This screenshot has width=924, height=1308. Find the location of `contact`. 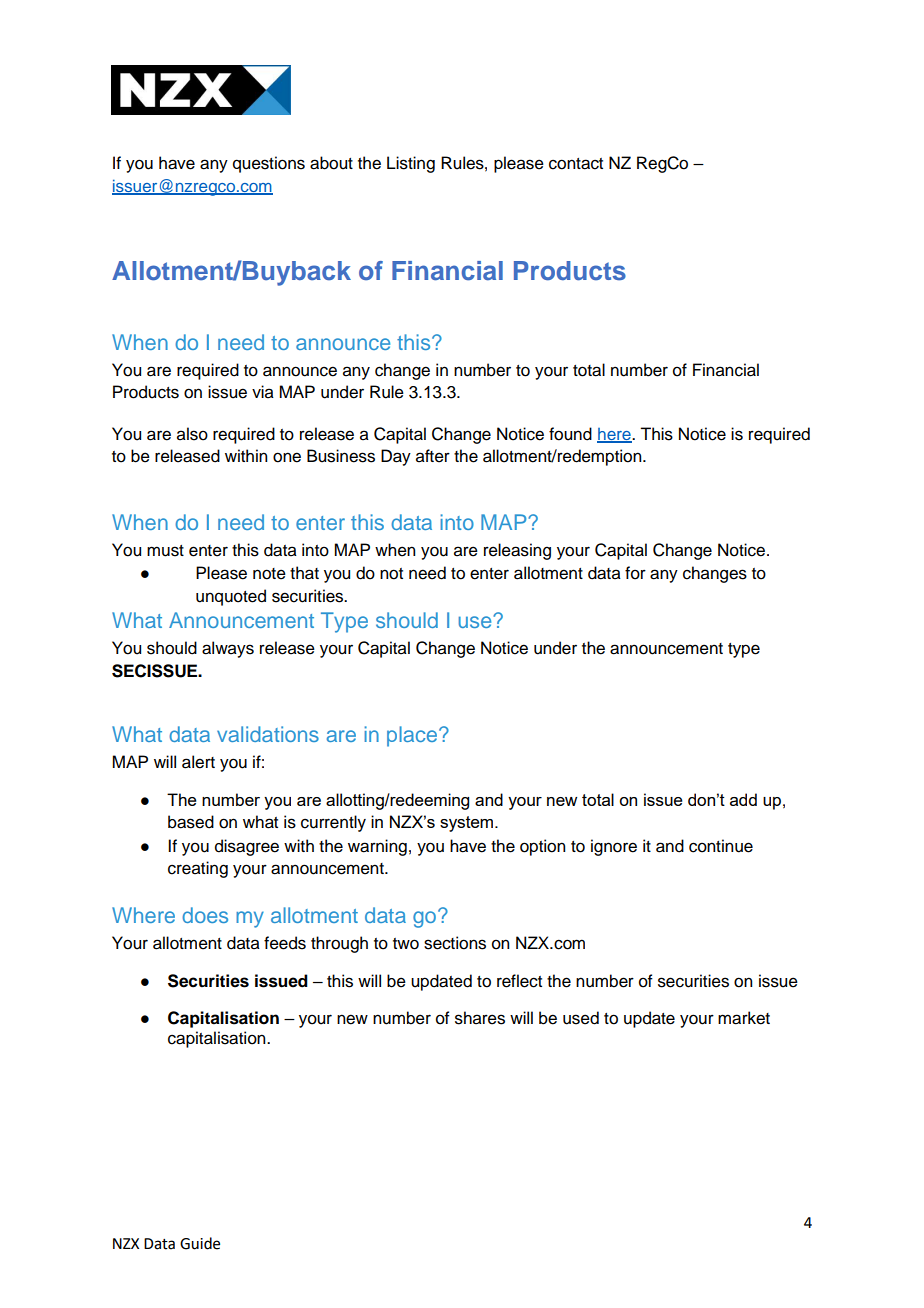

contact is located at coordinates (576, 164).
